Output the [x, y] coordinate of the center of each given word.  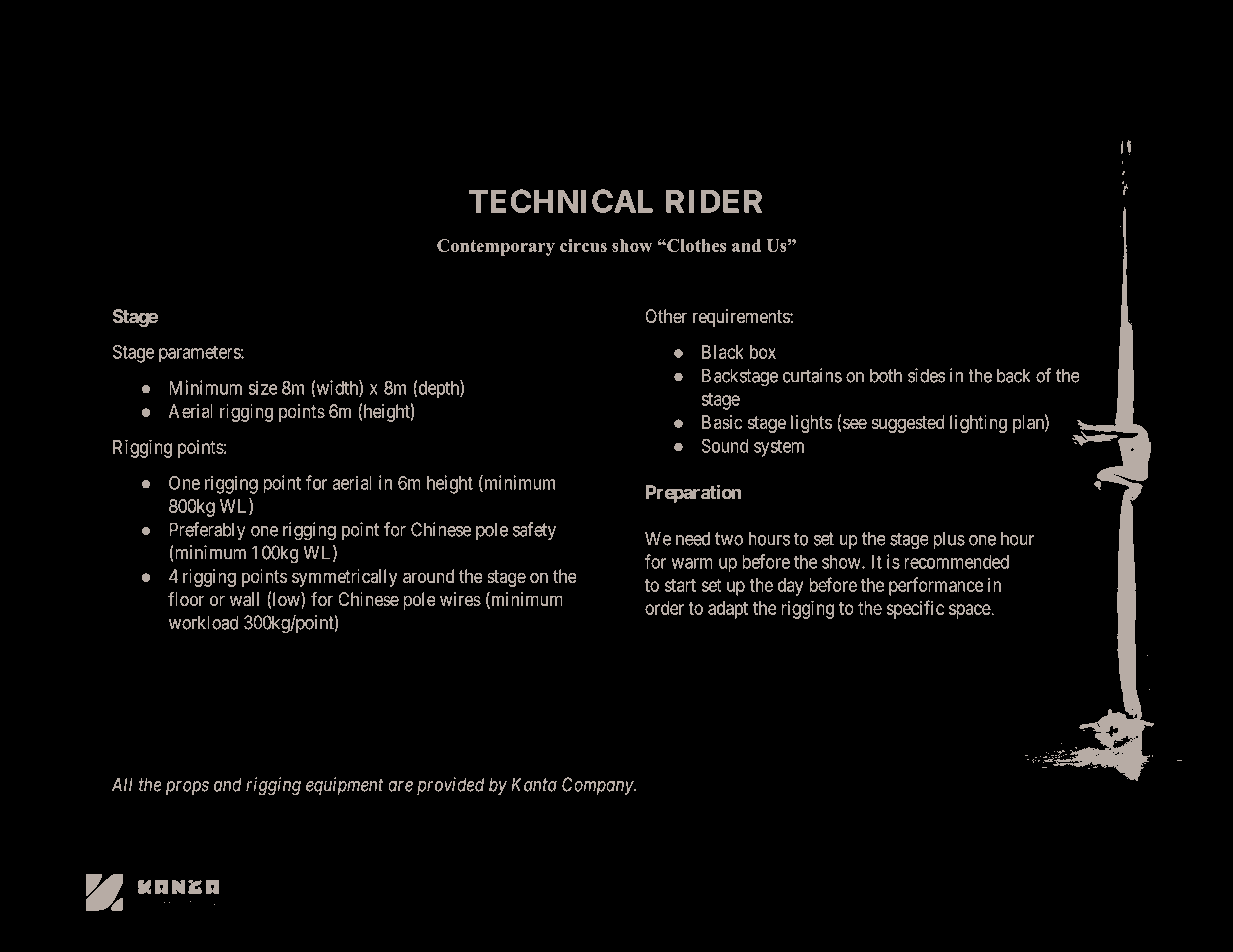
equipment [344, 786]
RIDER [714, 201]
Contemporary [496, 247]
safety [534, 531]
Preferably [207, 531]
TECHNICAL [561, 201]
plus [949, 540]
